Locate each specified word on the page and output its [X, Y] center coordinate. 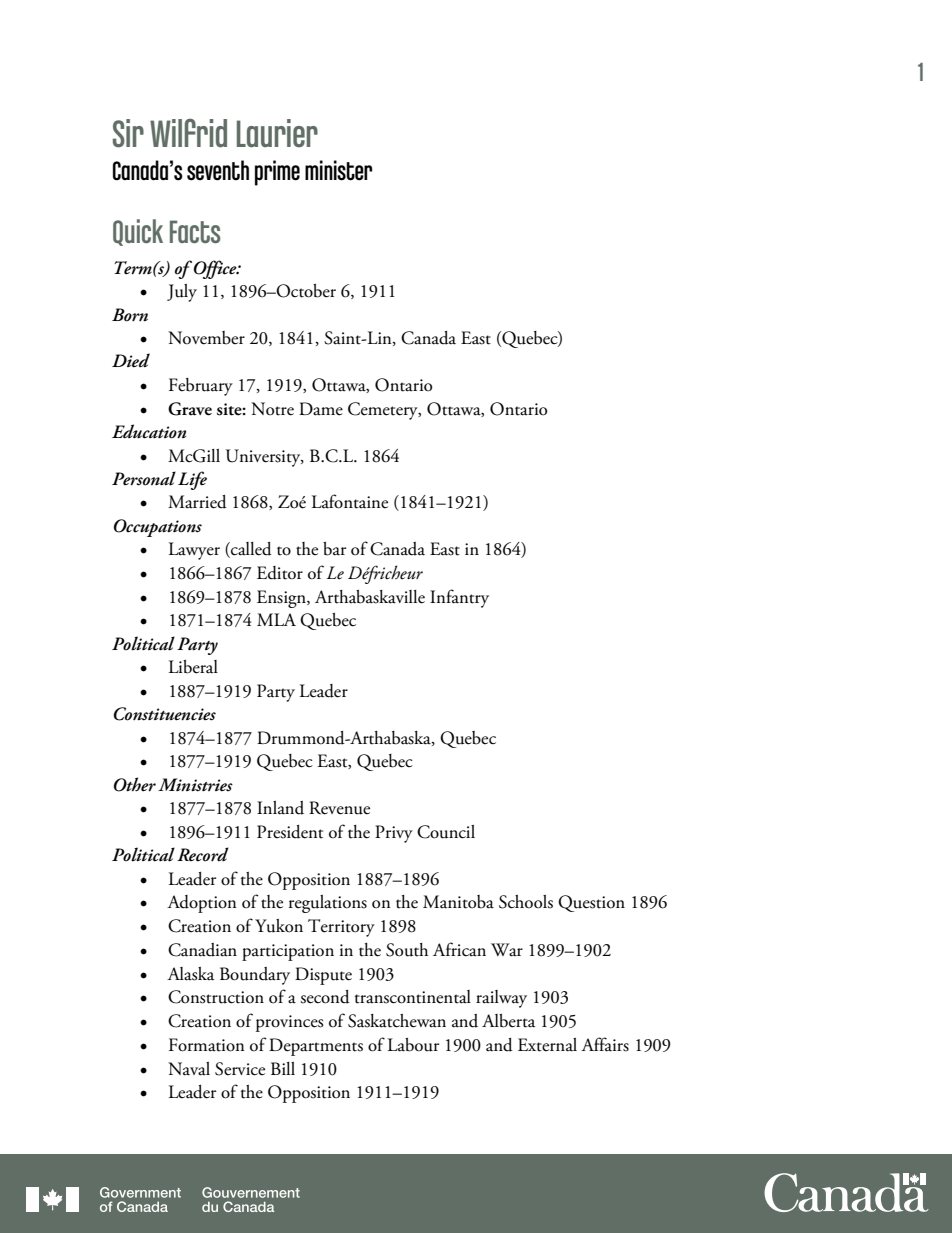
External [547, 1045]
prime [277, 173]
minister [339, 170]
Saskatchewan [397, 1021]
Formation [207, 1045]
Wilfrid [188, 133]
